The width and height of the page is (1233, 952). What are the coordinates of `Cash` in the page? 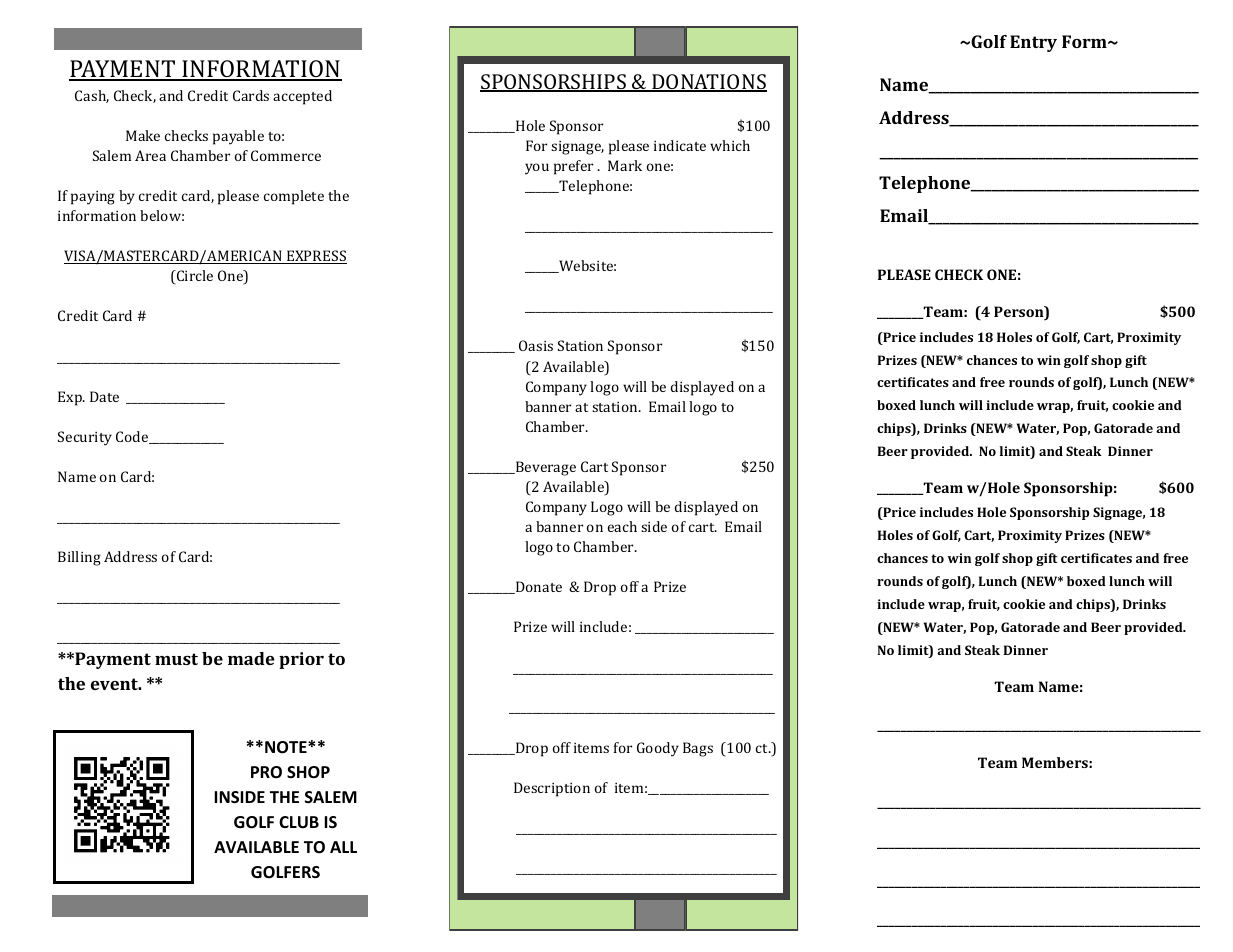 It's located at (92, 96).
